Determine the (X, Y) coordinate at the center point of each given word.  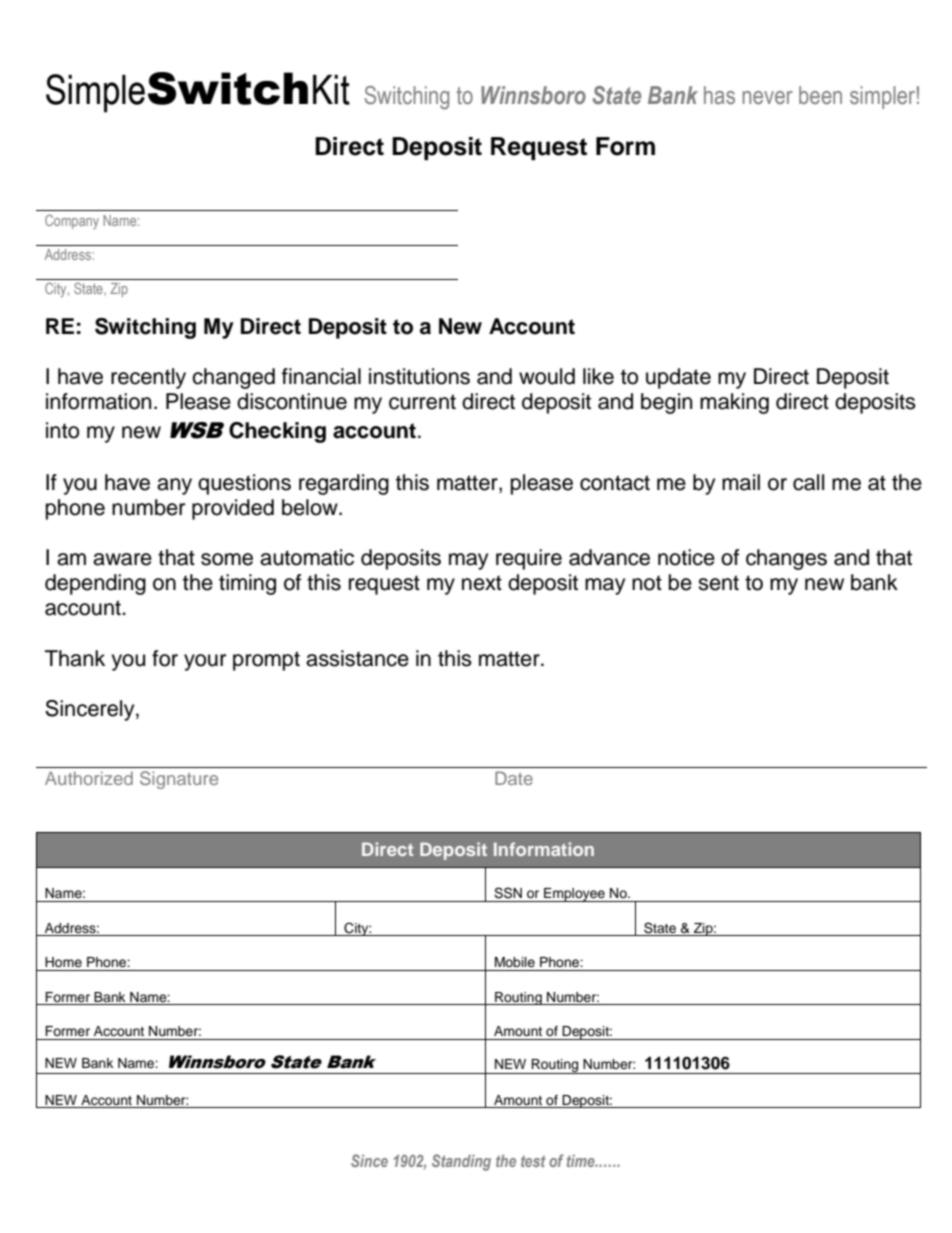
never (767, 98)
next (482, 583)
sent (718, 583)
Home (63, 962)
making (734, 403)
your (205, 662)
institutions (419, 376)
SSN (508, 893)
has (719, 95)
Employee (574, 895)
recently (148, 378)
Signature (179, 780)
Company (72, 222)
